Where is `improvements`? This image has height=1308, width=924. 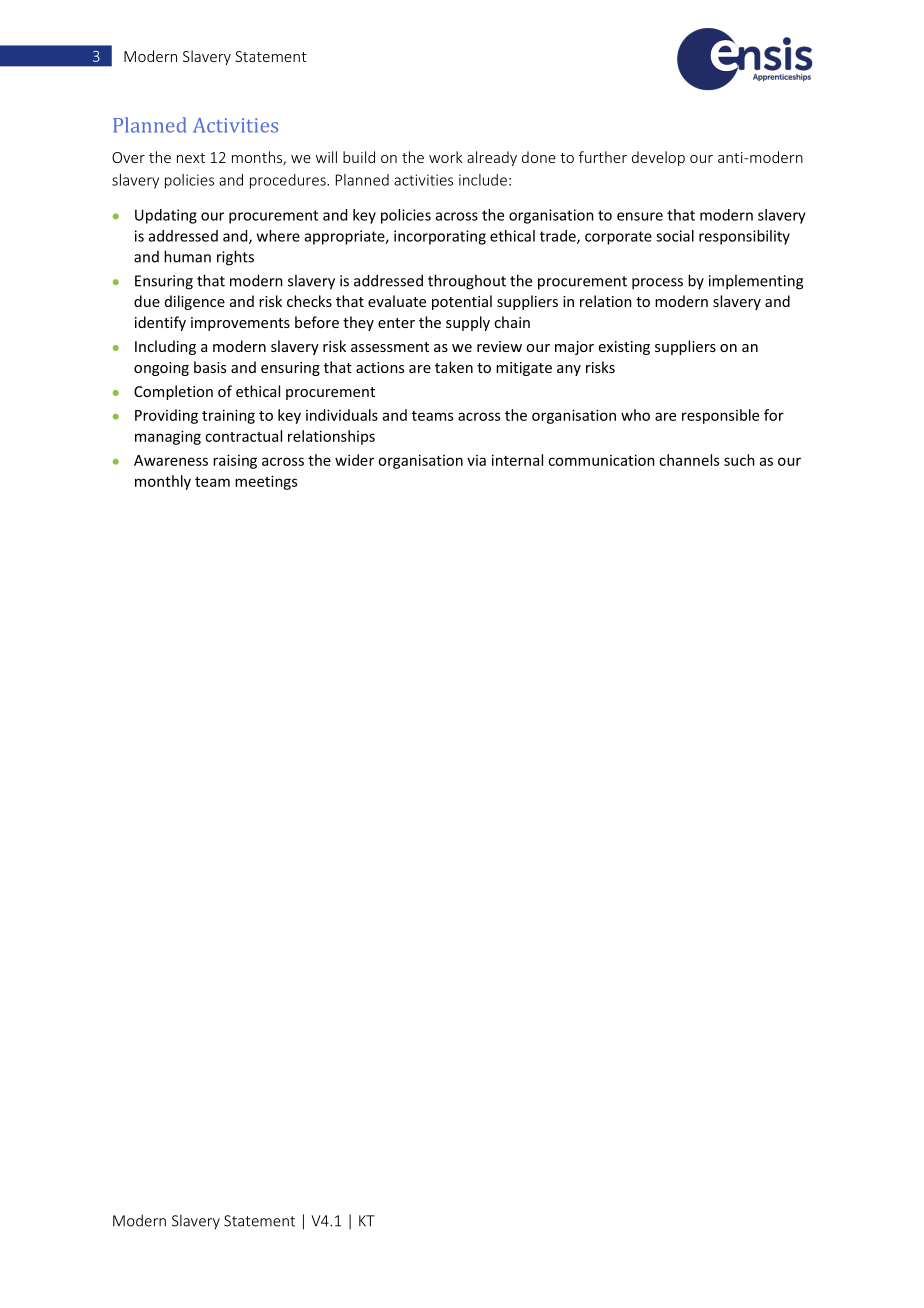
improvements is located at coordinates (240, 324).
